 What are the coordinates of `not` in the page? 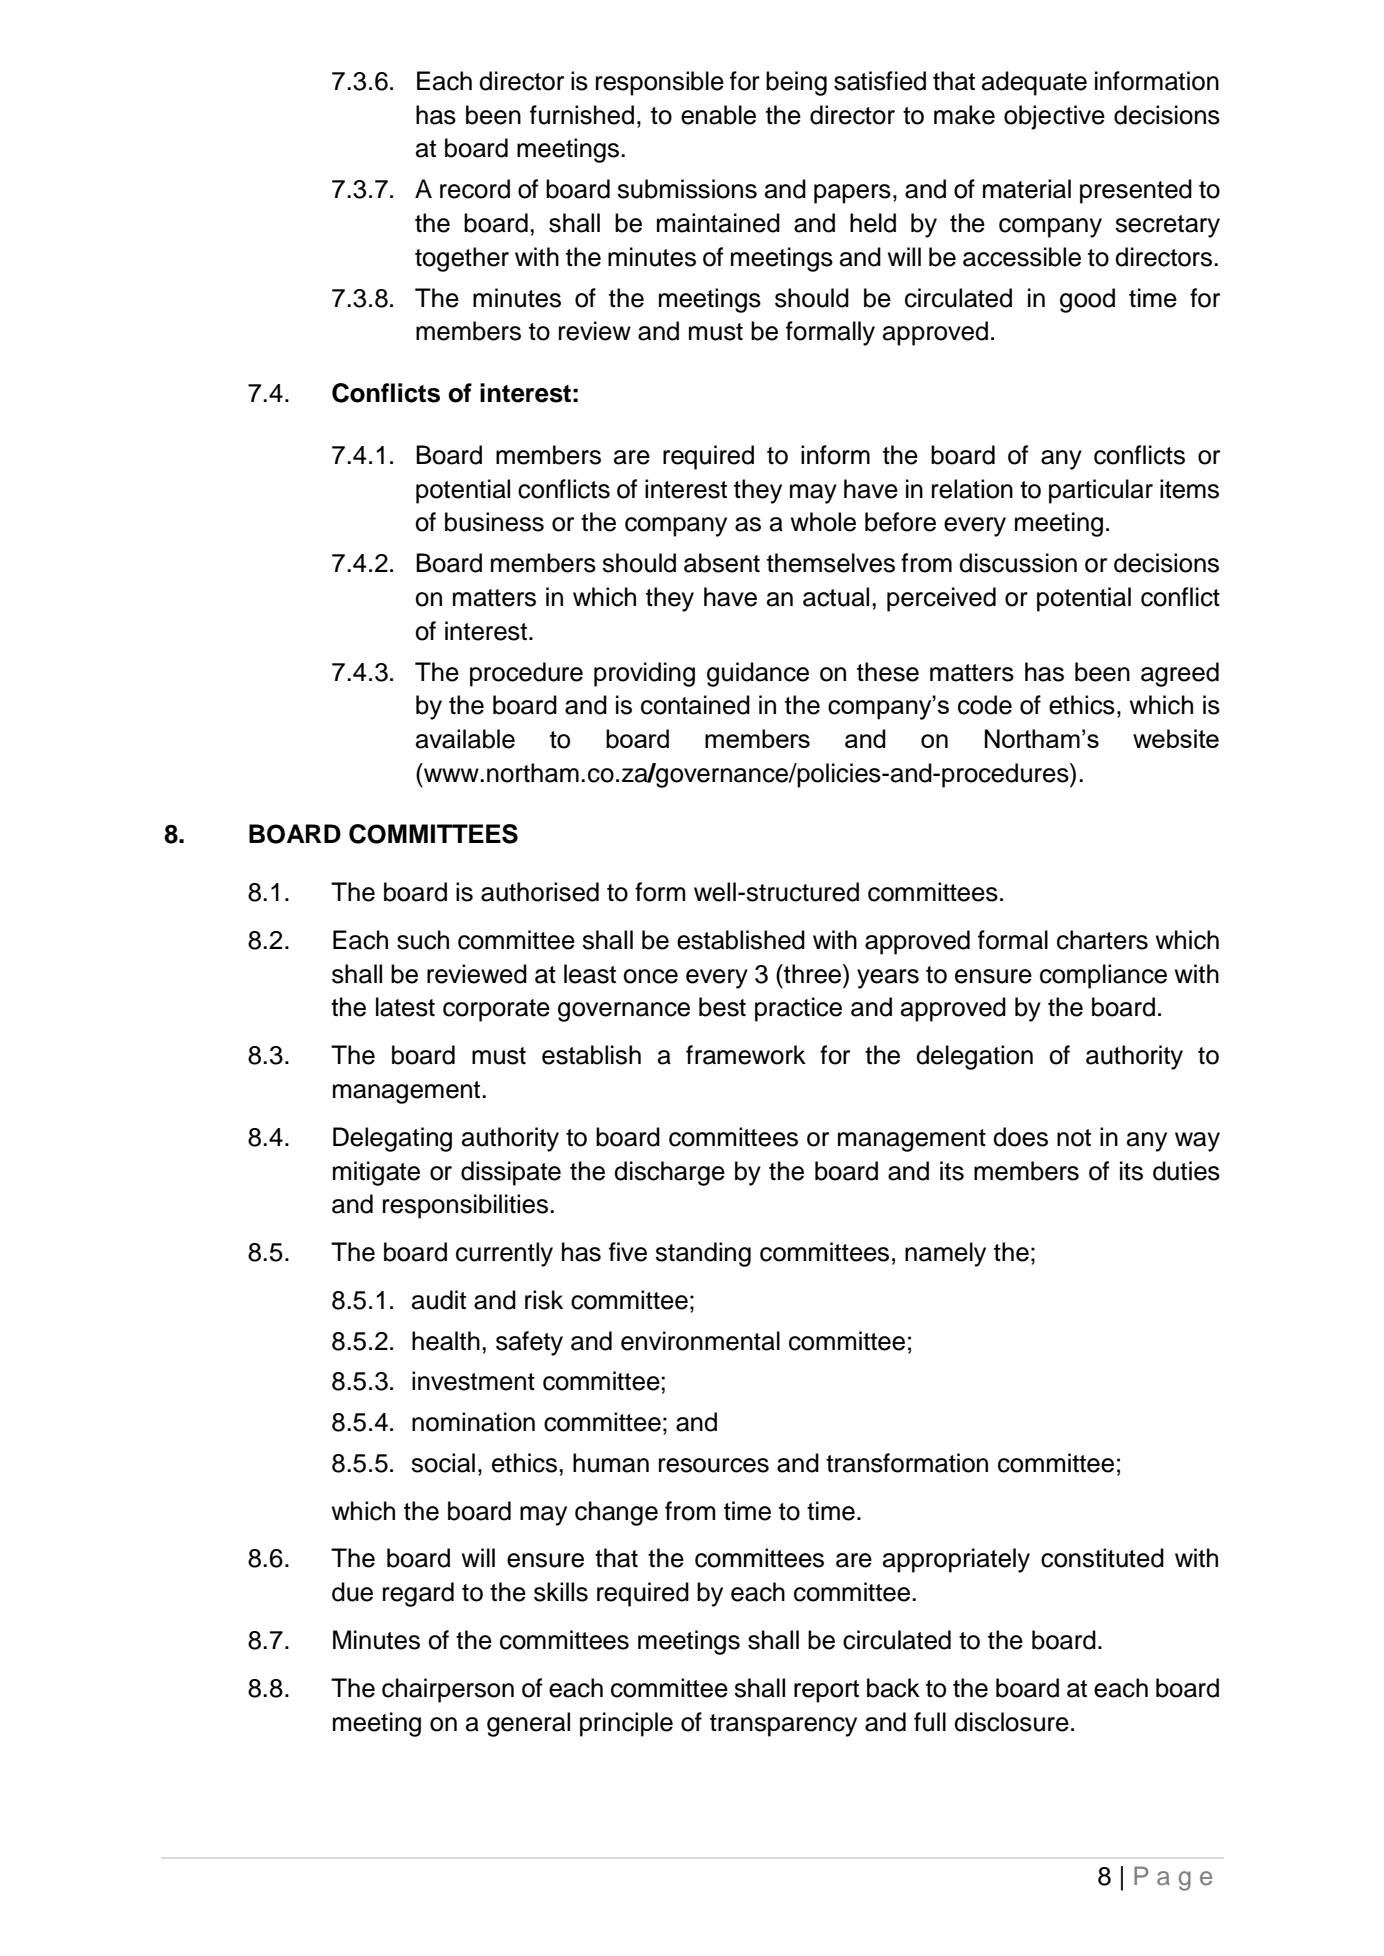 It's located at (1074, 1138).
